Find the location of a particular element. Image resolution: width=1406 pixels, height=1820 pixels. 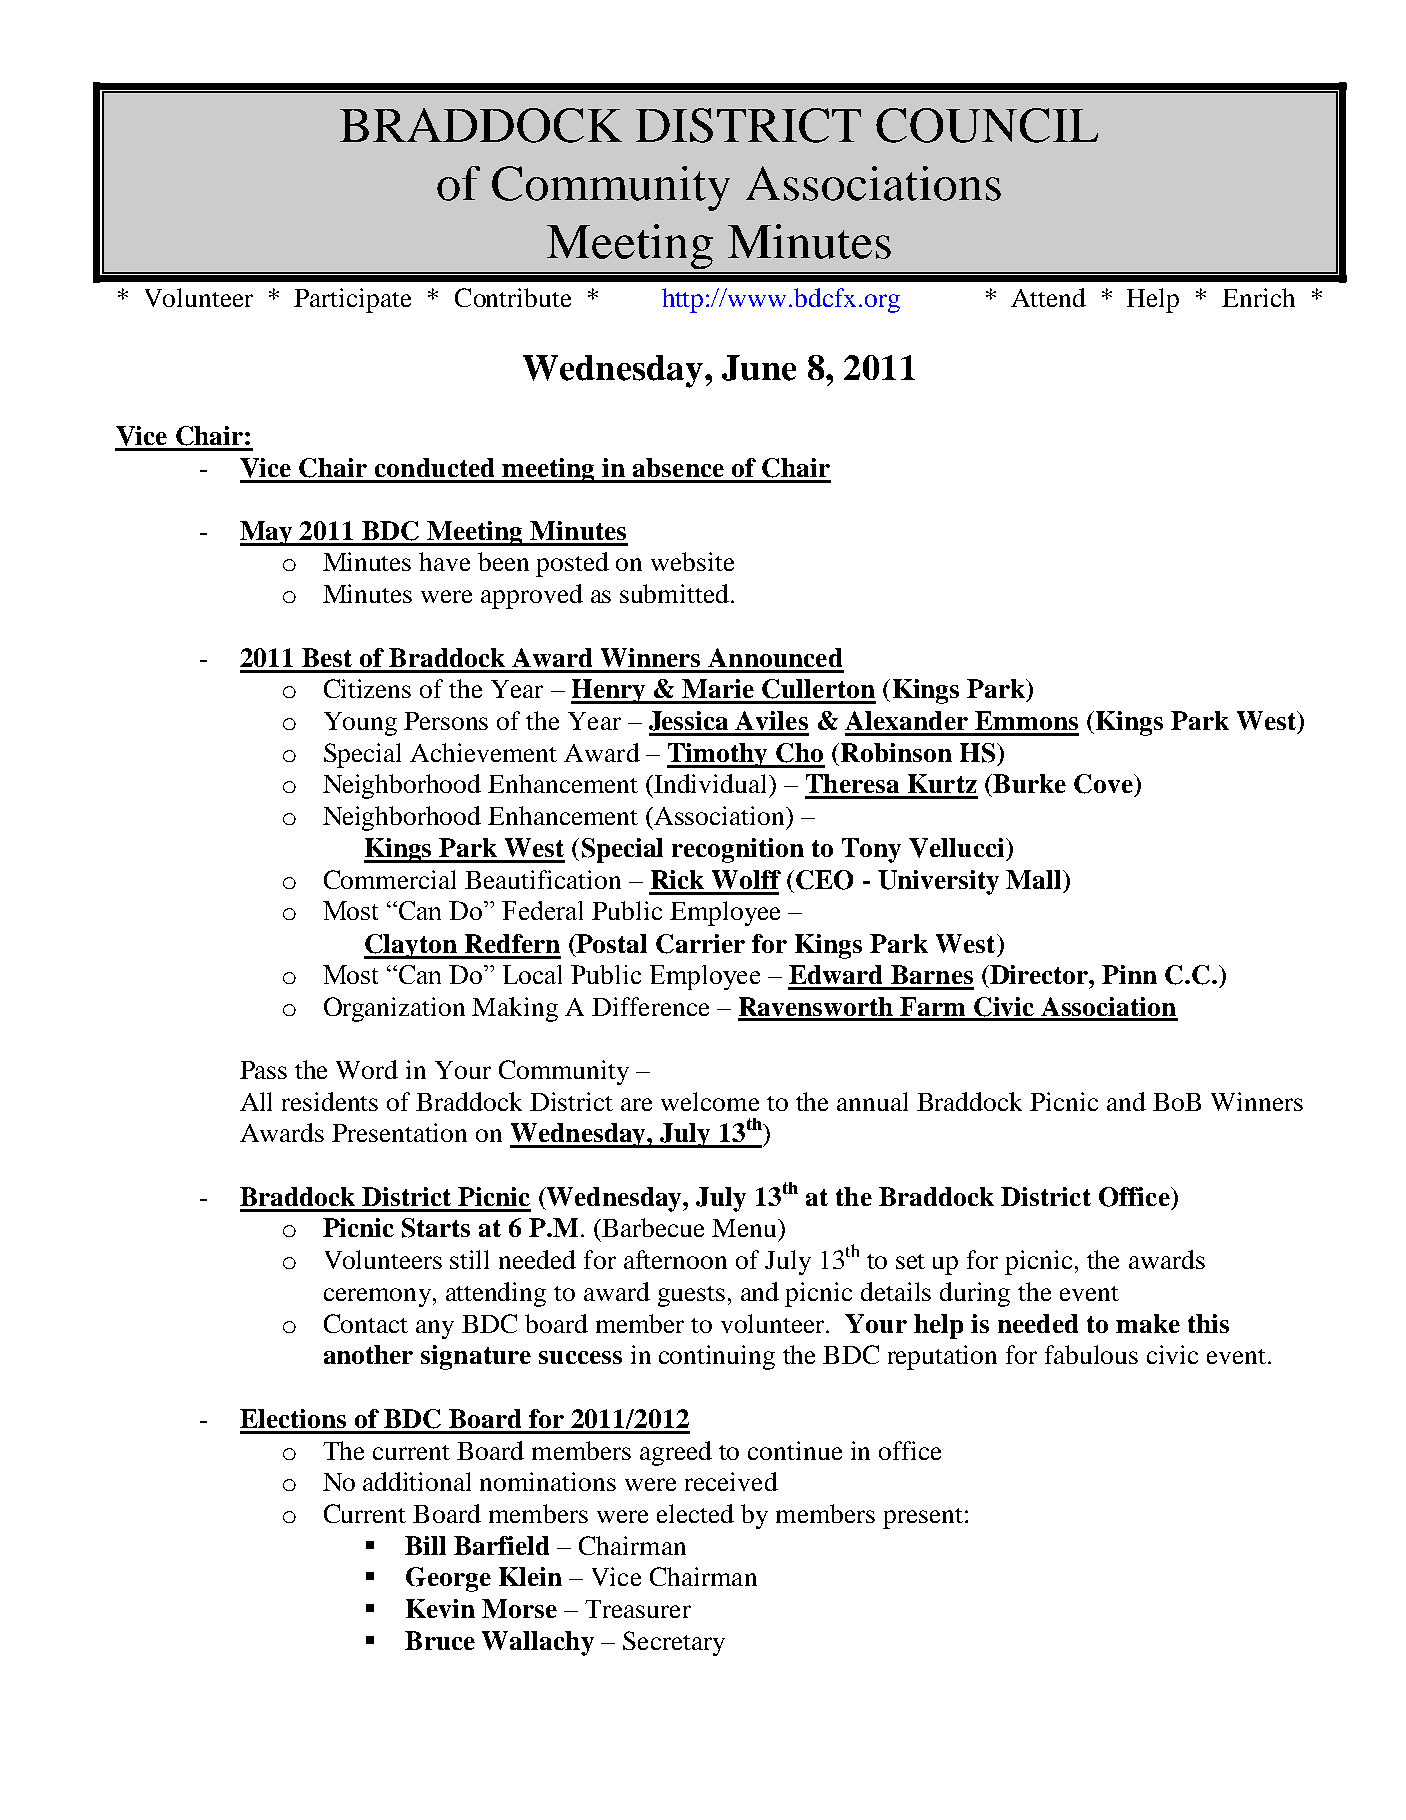

Enrich is located at coordinates (1258, 297).
